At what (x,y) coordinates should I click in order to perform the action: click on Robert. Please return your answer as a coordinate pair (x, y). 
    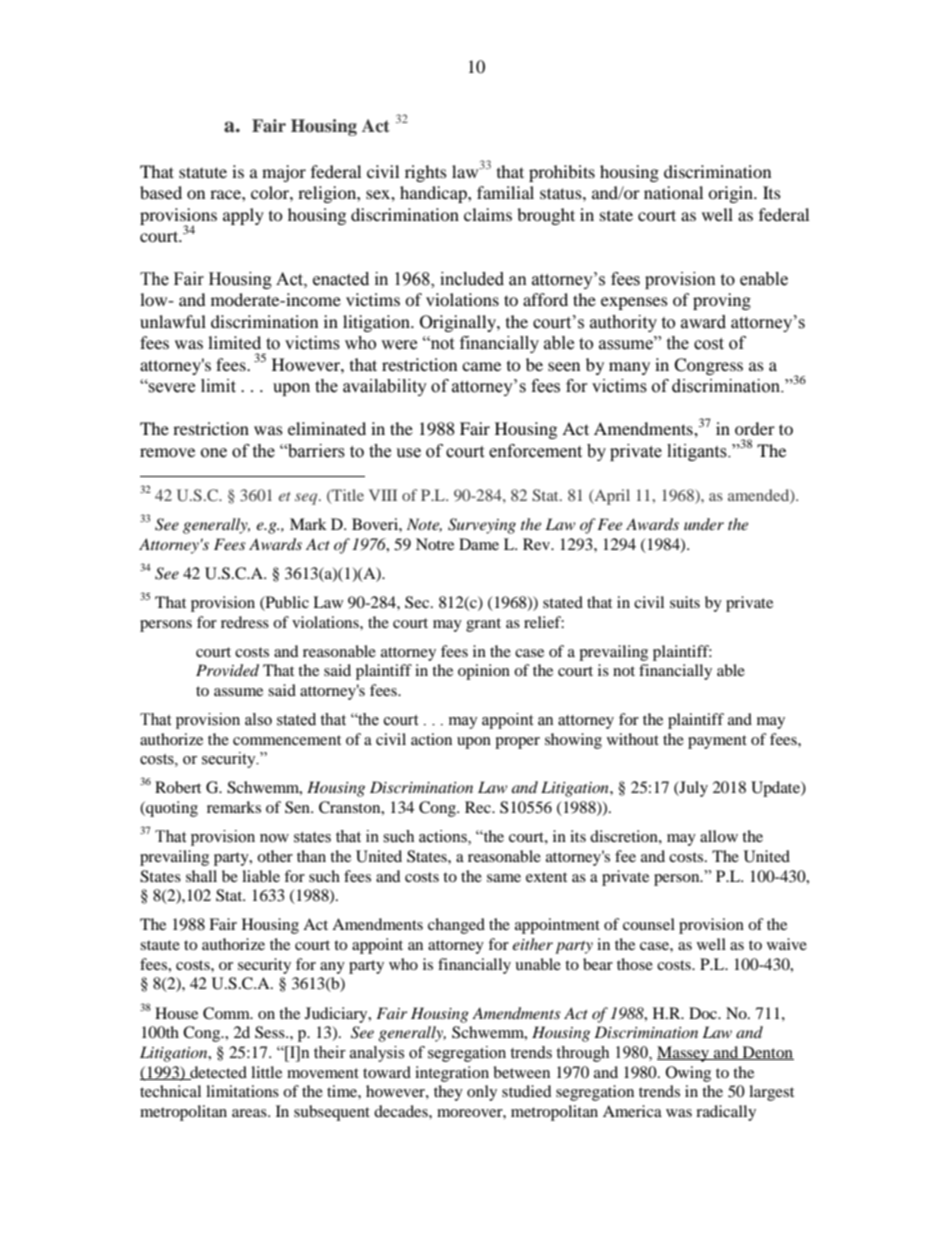
    Looking at the image, I should click on (178, 787).
